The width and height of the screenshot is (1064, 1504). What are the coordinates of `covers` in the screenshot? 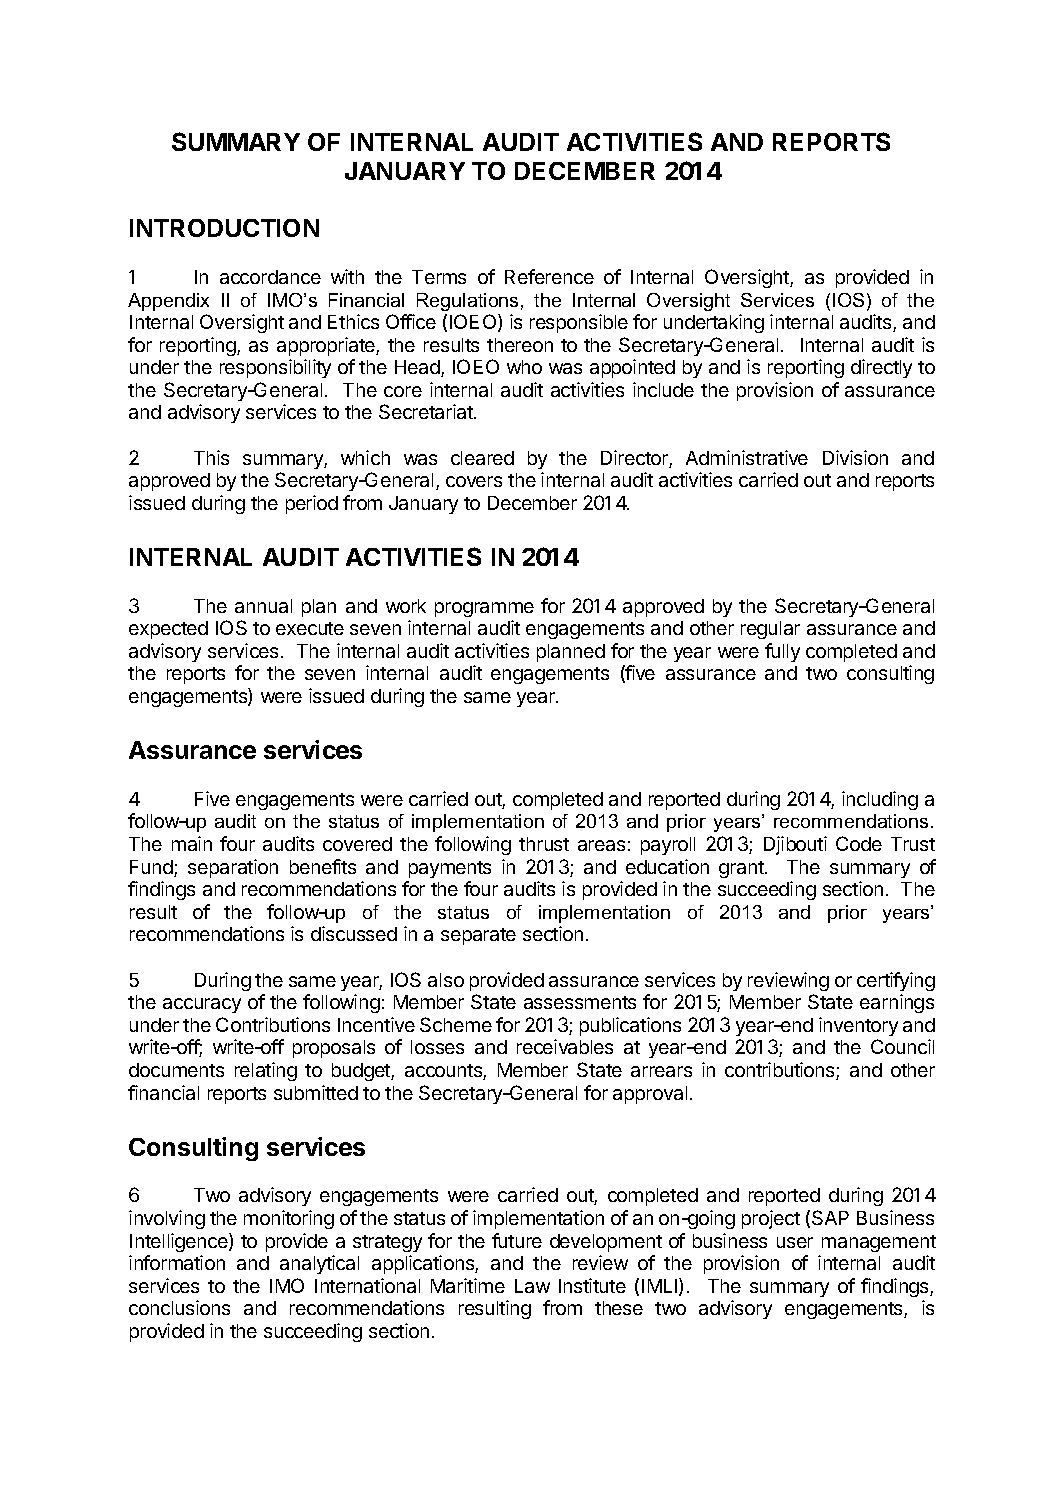 It's located at (474, 481).
